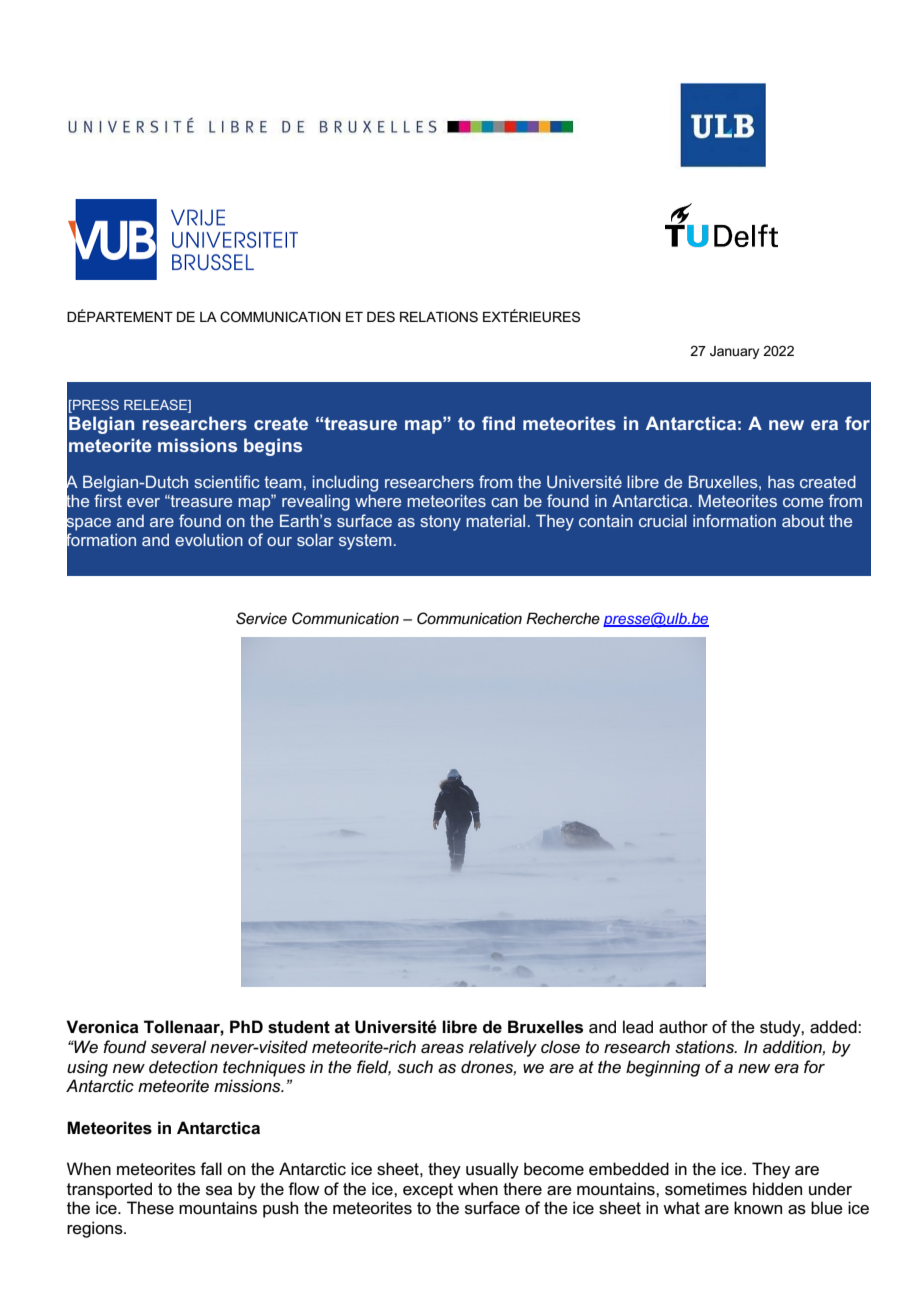  Describe the element at coordinates (439, 316) in the page. I see `RELATIONS` at that location.
